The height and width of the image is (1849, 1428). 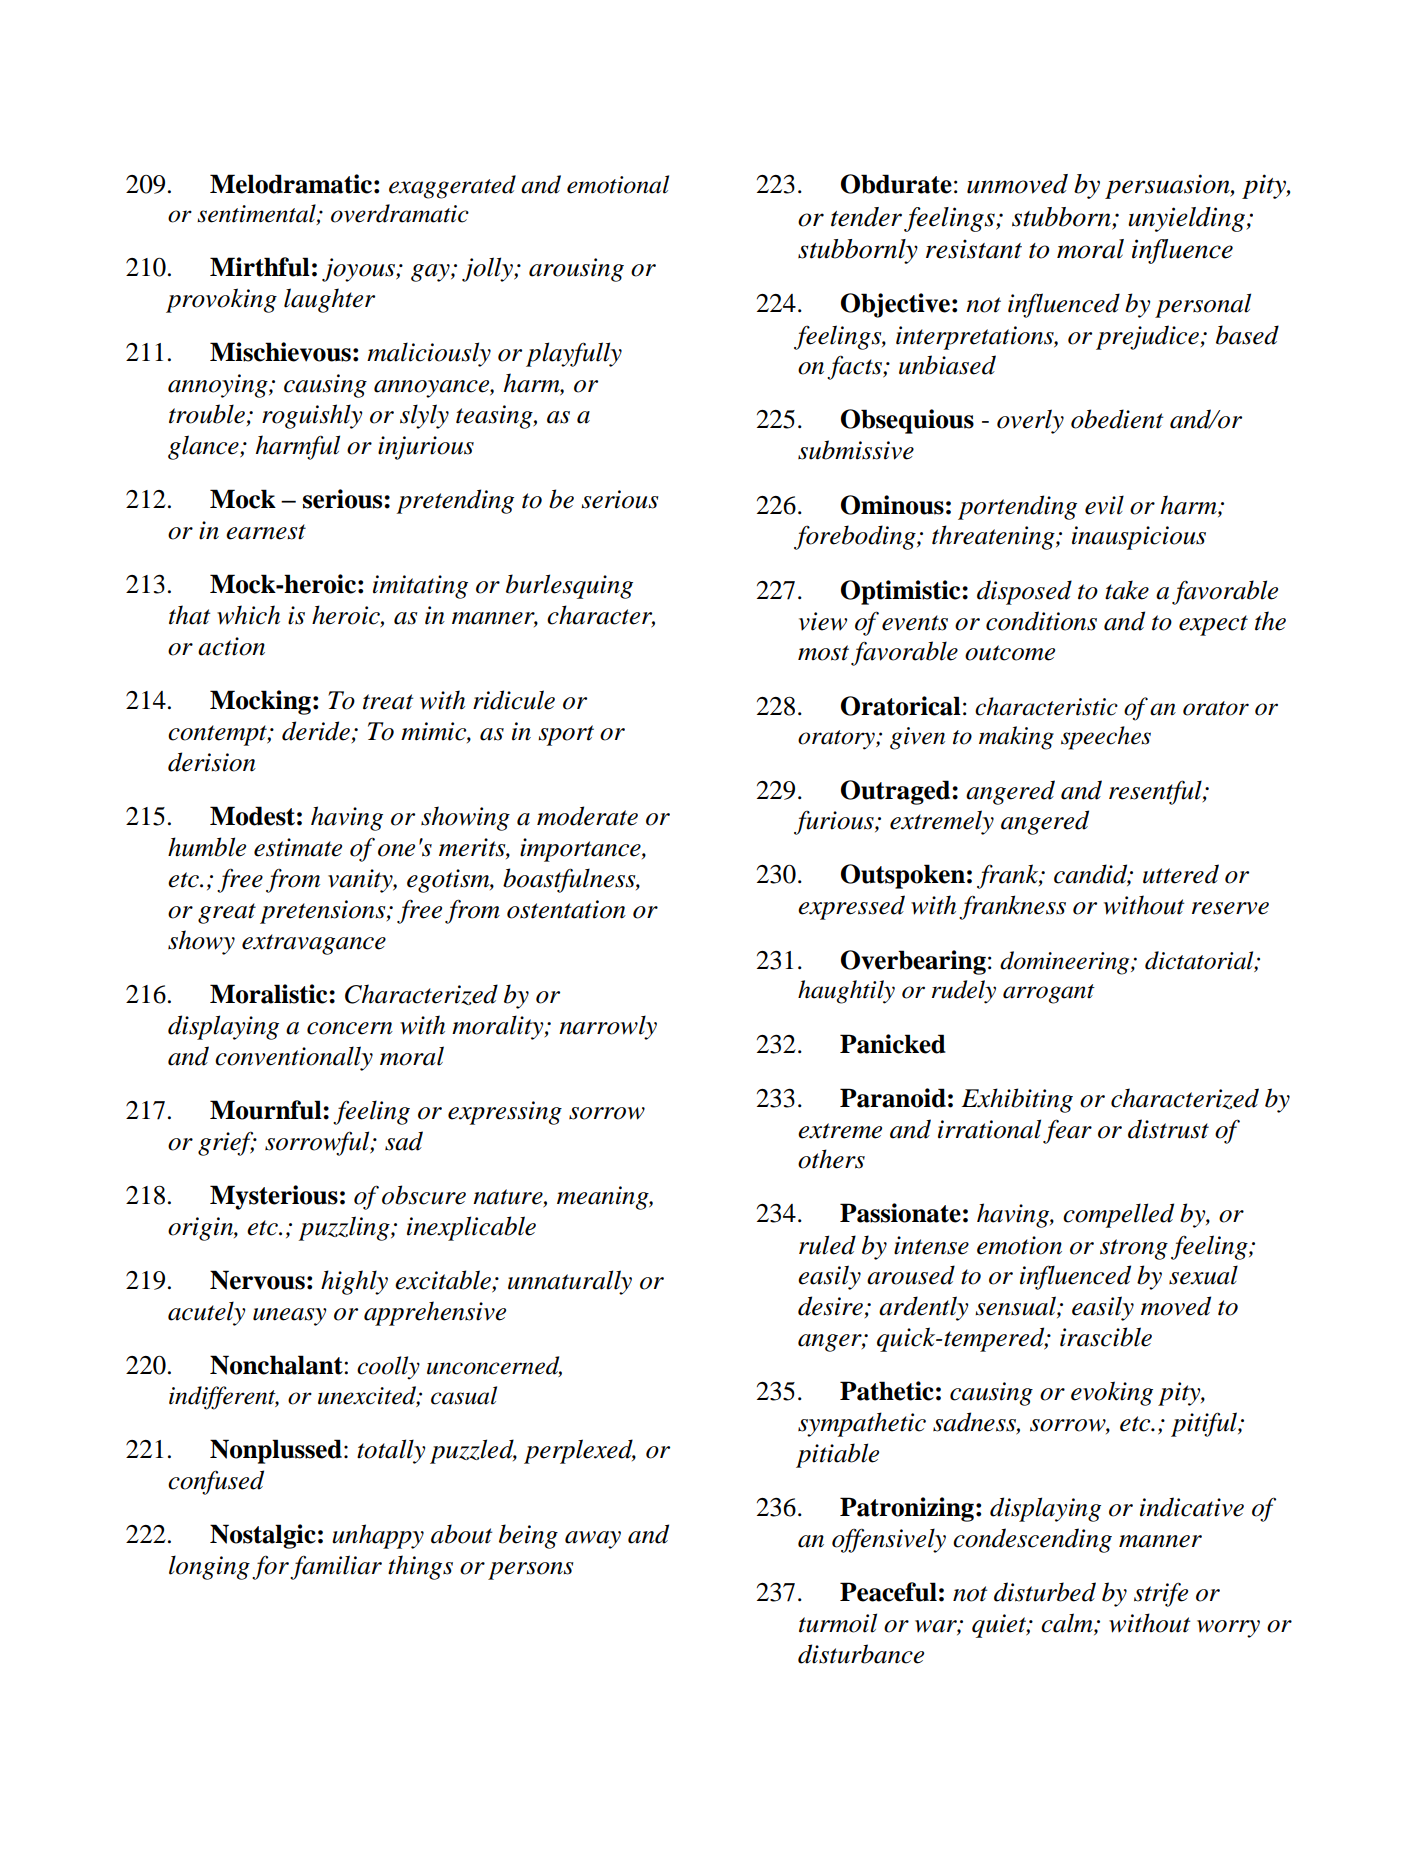 What do you see at coordinates (336, 1567) in the image?
I see `familiar` at bounding box center [336, 1567].
